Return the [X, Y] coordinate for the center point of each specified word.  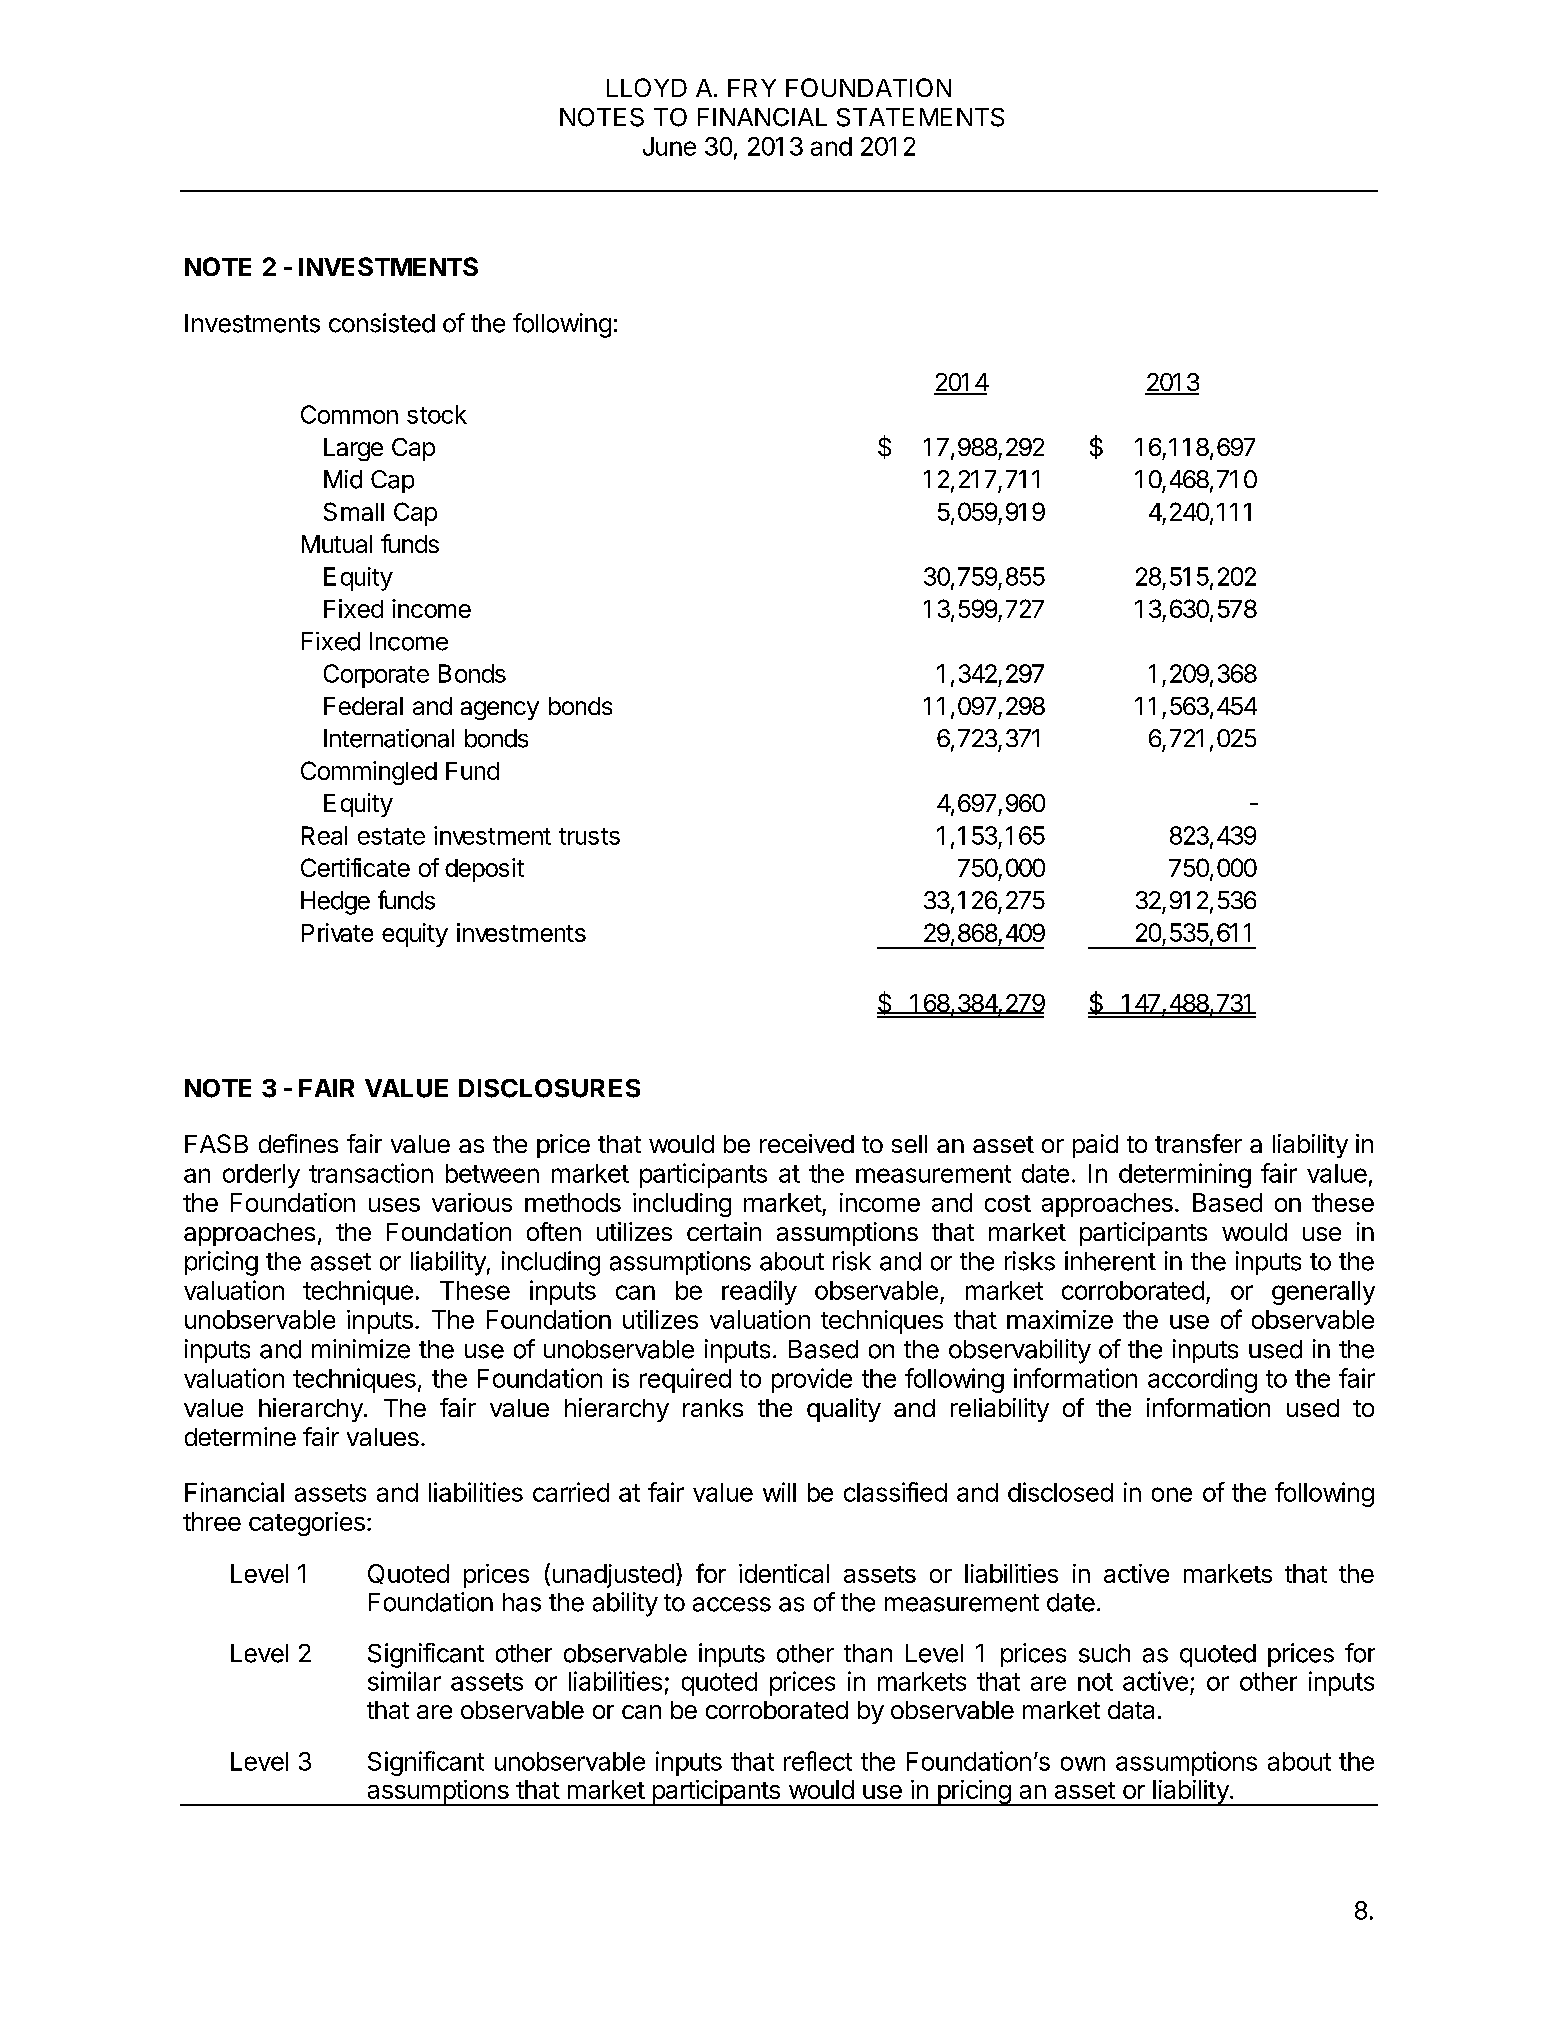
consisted [382, 323]
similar [404, 1681]
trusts [589, 836]
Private [337, 932]
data [1131, 1710]
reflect [818, 1761]
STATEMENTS [920, 117]
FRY [752, 88]
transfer [1198, 1143]
